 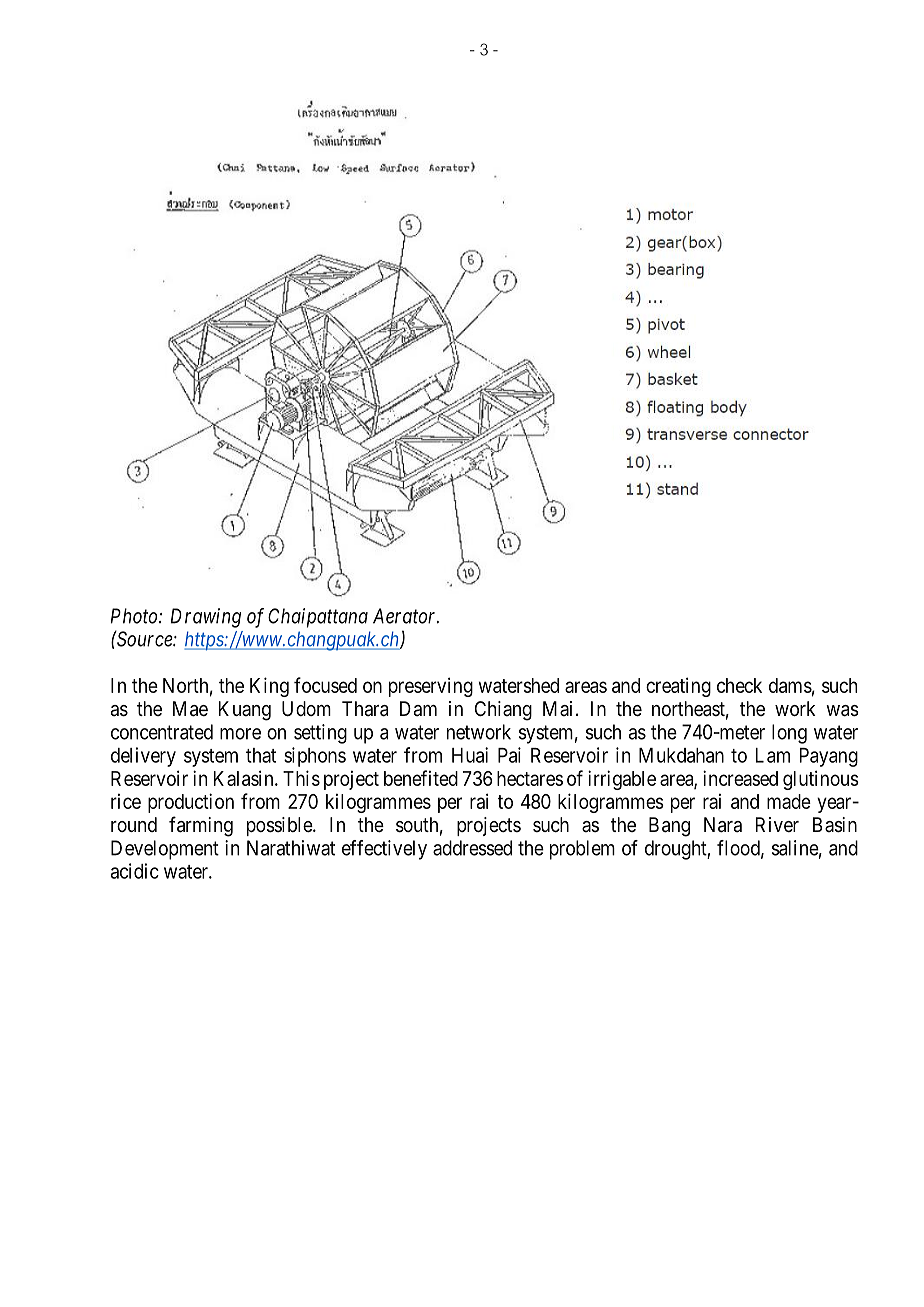 What do you see at coordinates (509, 755) in the screenshot?
I see `Pai` at bounding box center [509, 755].
